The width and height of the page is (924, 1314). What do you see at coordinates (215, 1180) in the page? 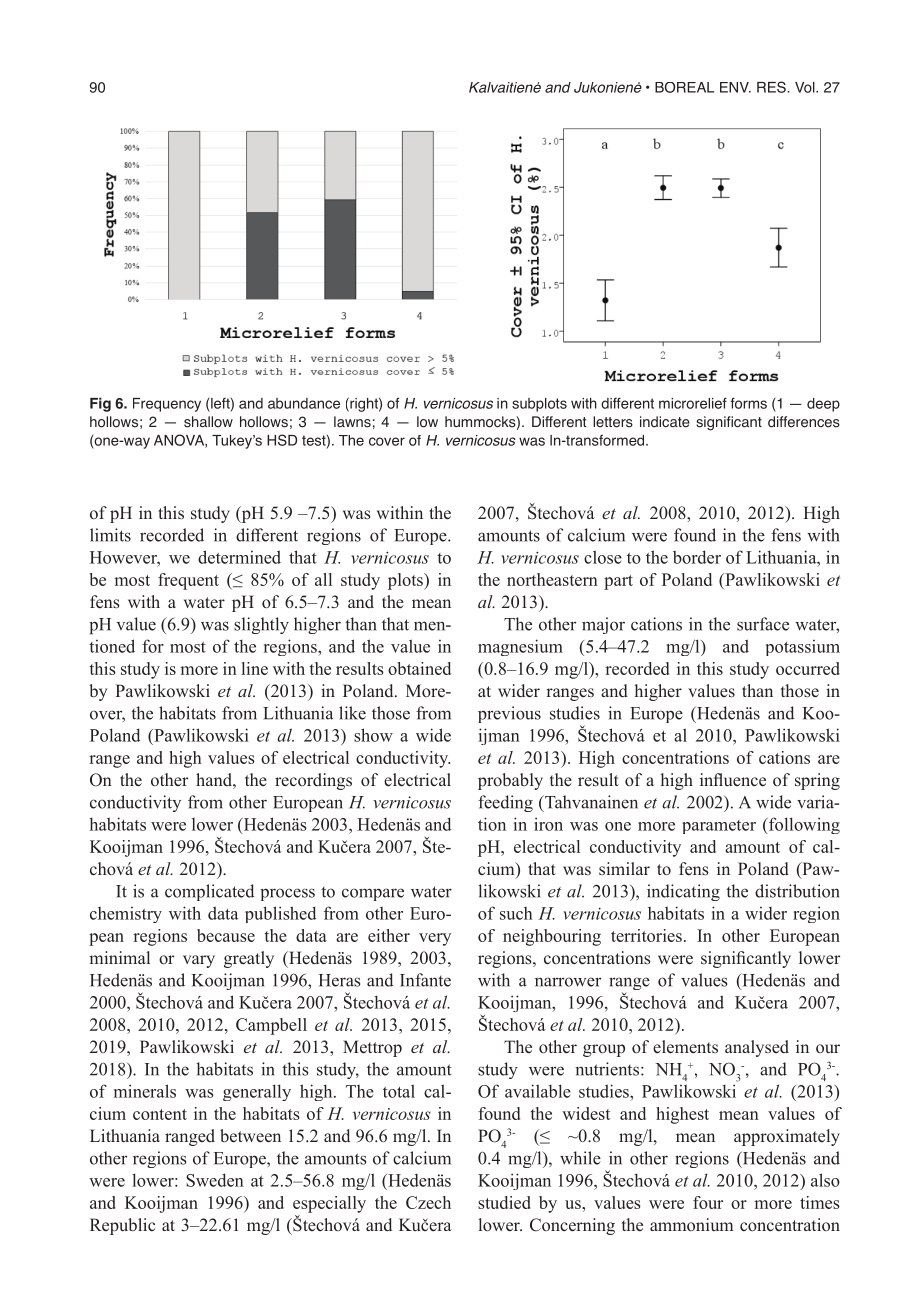
I see `Sweden` at bounding box center [215, 1180].
